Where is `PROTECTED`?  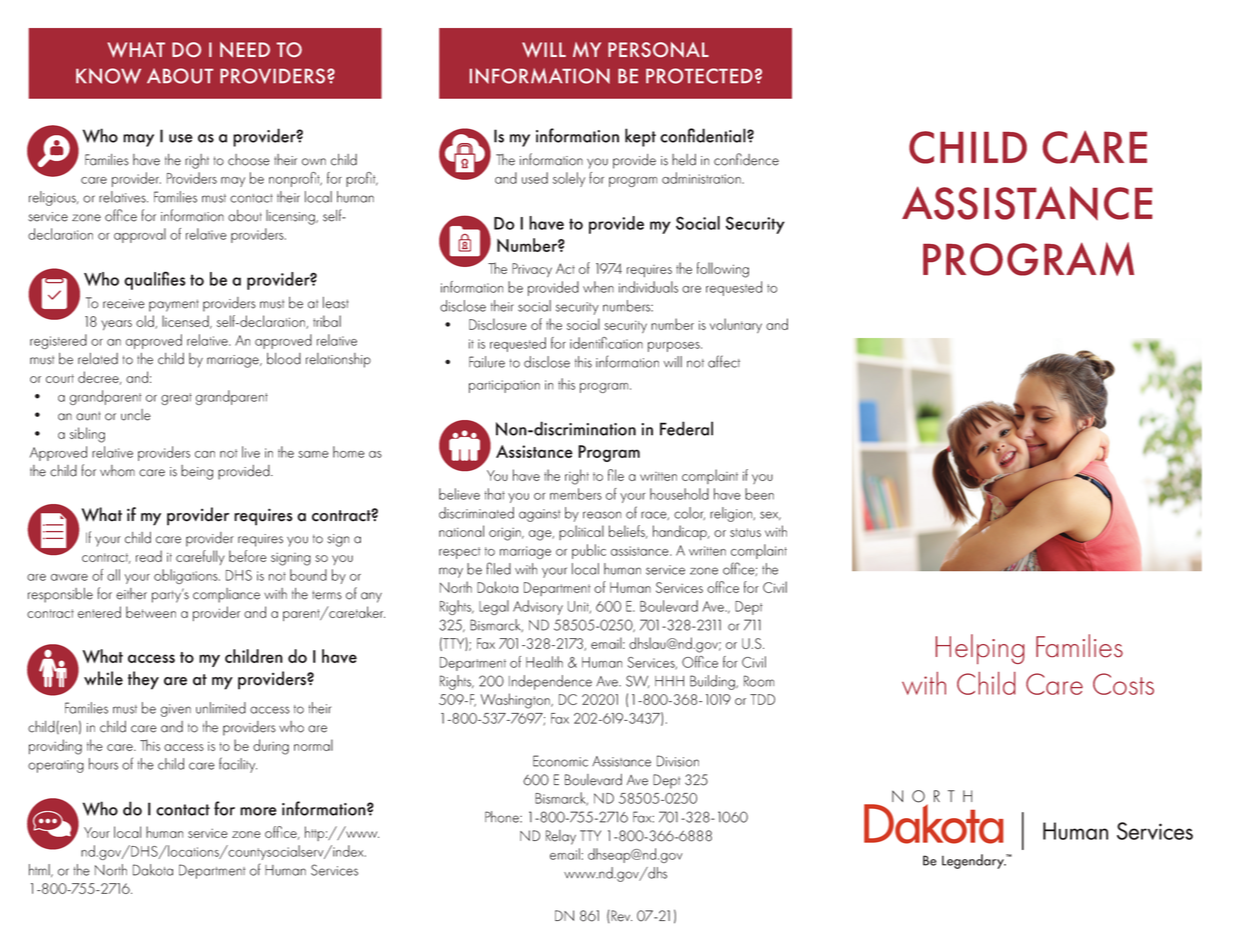
PROTECTED is located at coordinates (699, 76).
